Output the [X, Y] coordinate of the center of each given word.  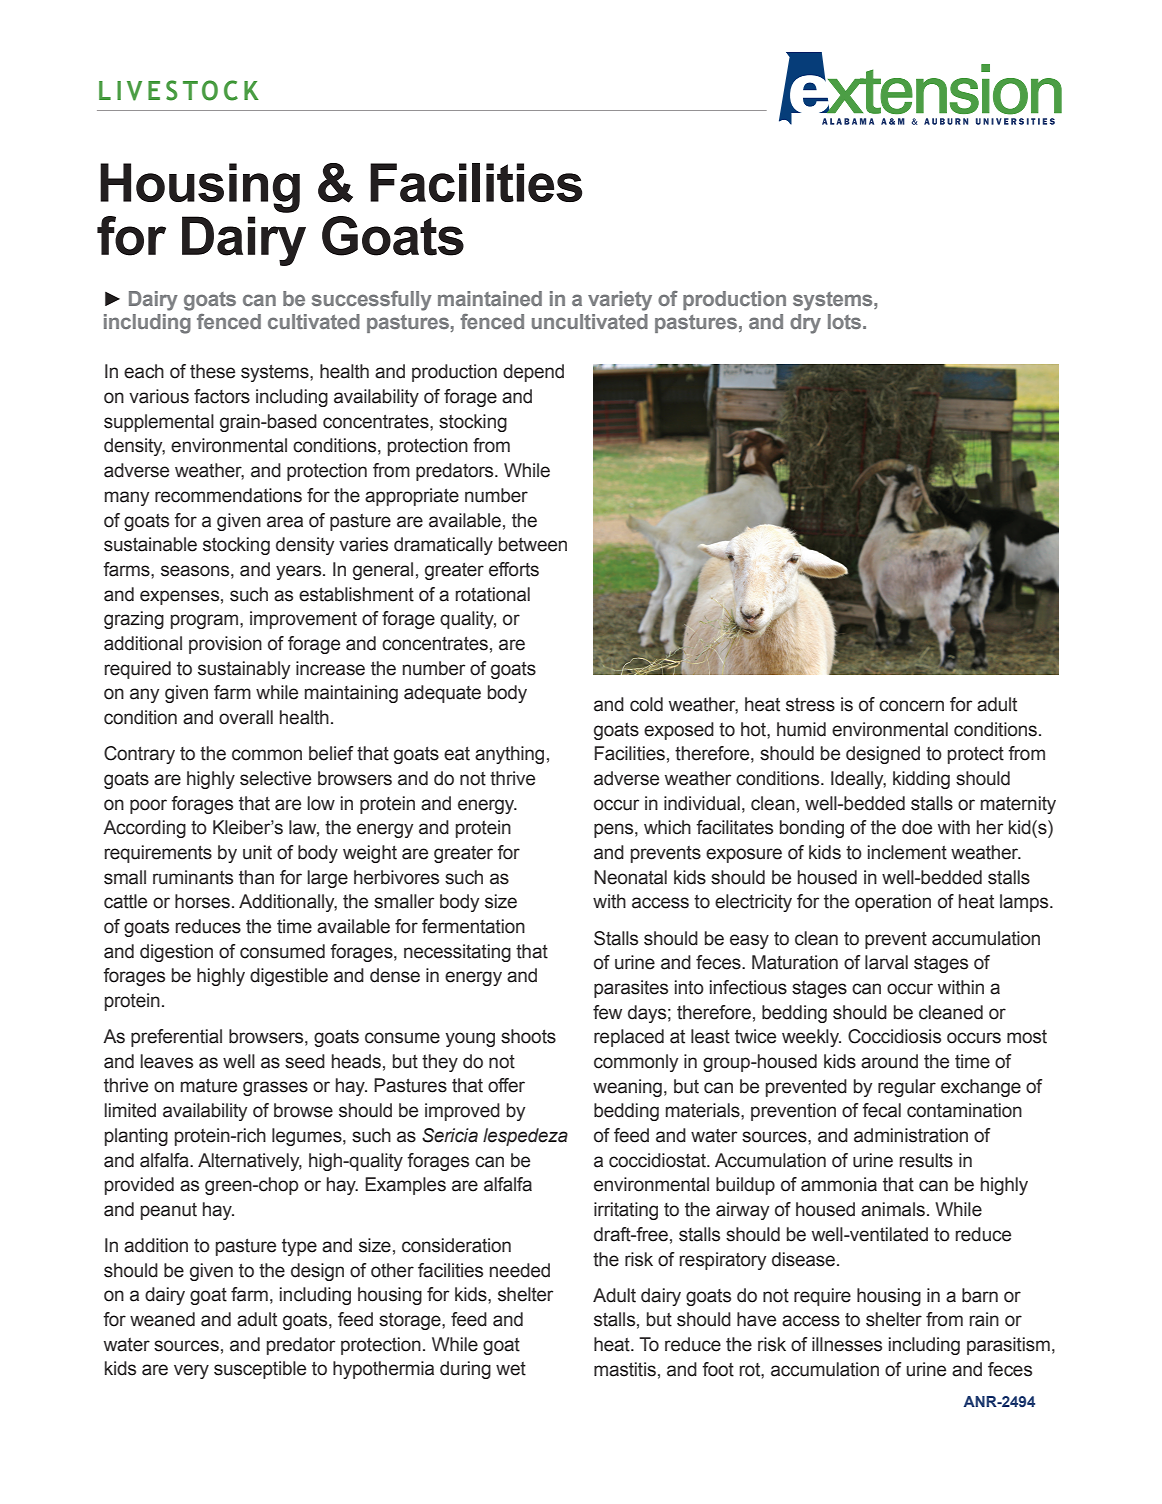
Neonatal [630, 877]
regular [907, 1088]
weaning [627, 1088]
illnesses [847, 1344]
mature [209, 1086]
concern [911, 706]
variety [620, 301]
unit [257, 852]
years [300, 572]
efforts [514, 569]
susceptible [260, 1370]
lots [846, 321]
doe [917, 827]
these [212, 371]
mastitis [625, 1369]
